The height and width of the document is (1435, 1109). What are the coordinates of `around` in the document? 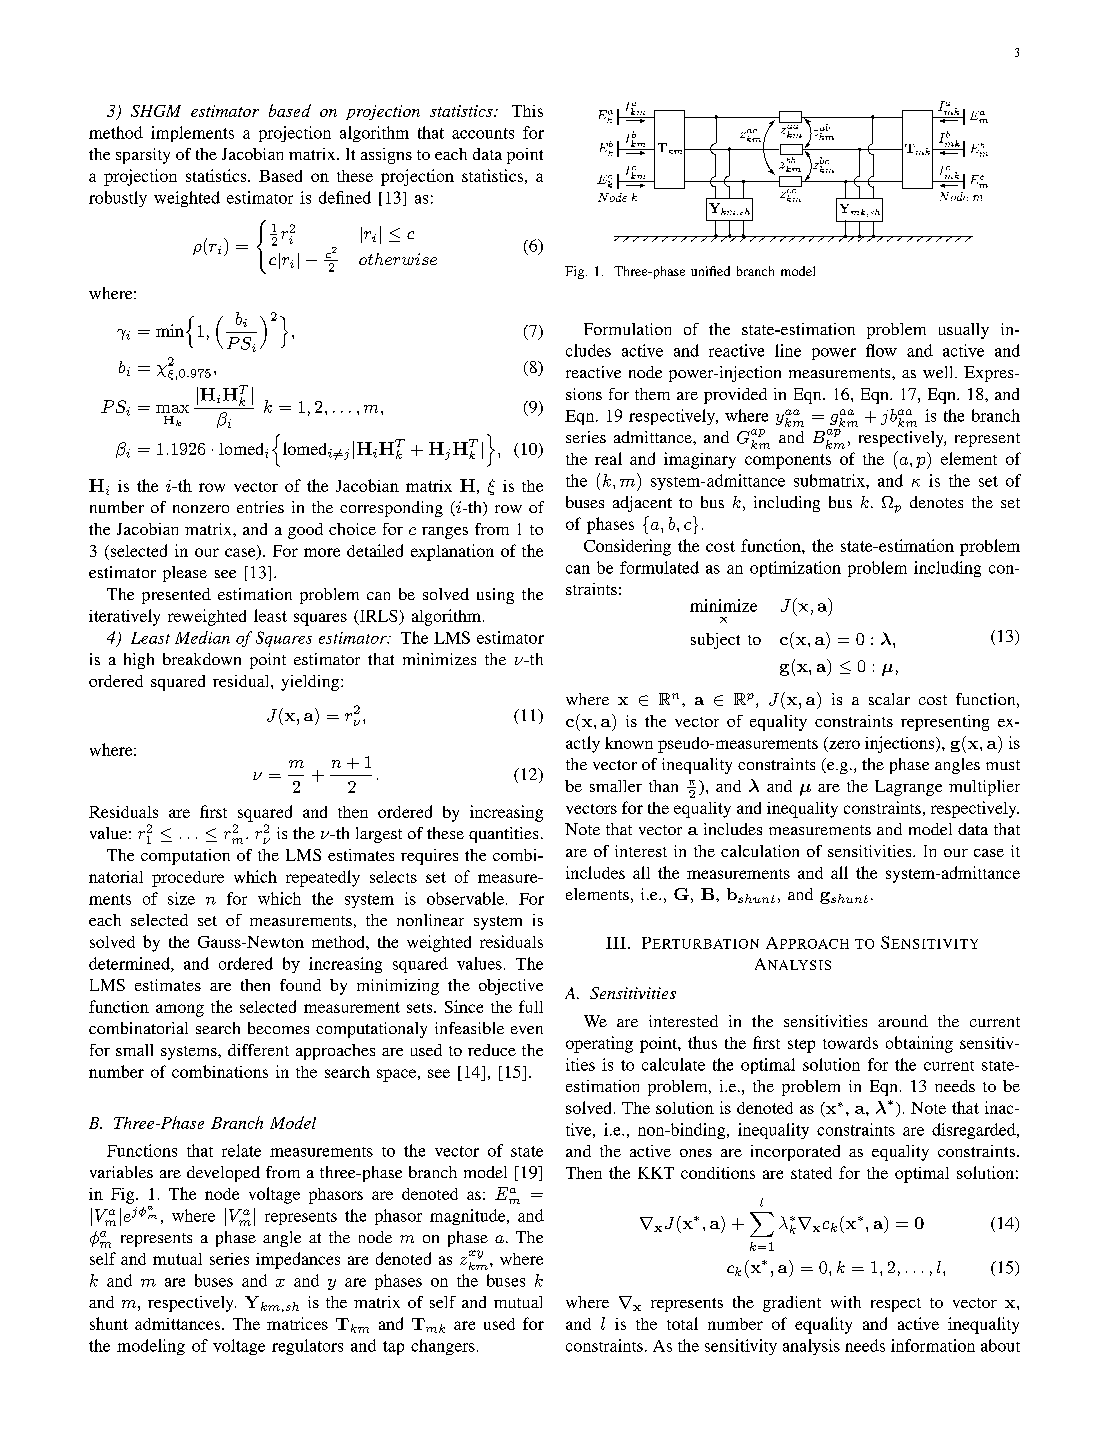 It's located at (903, 1021).
